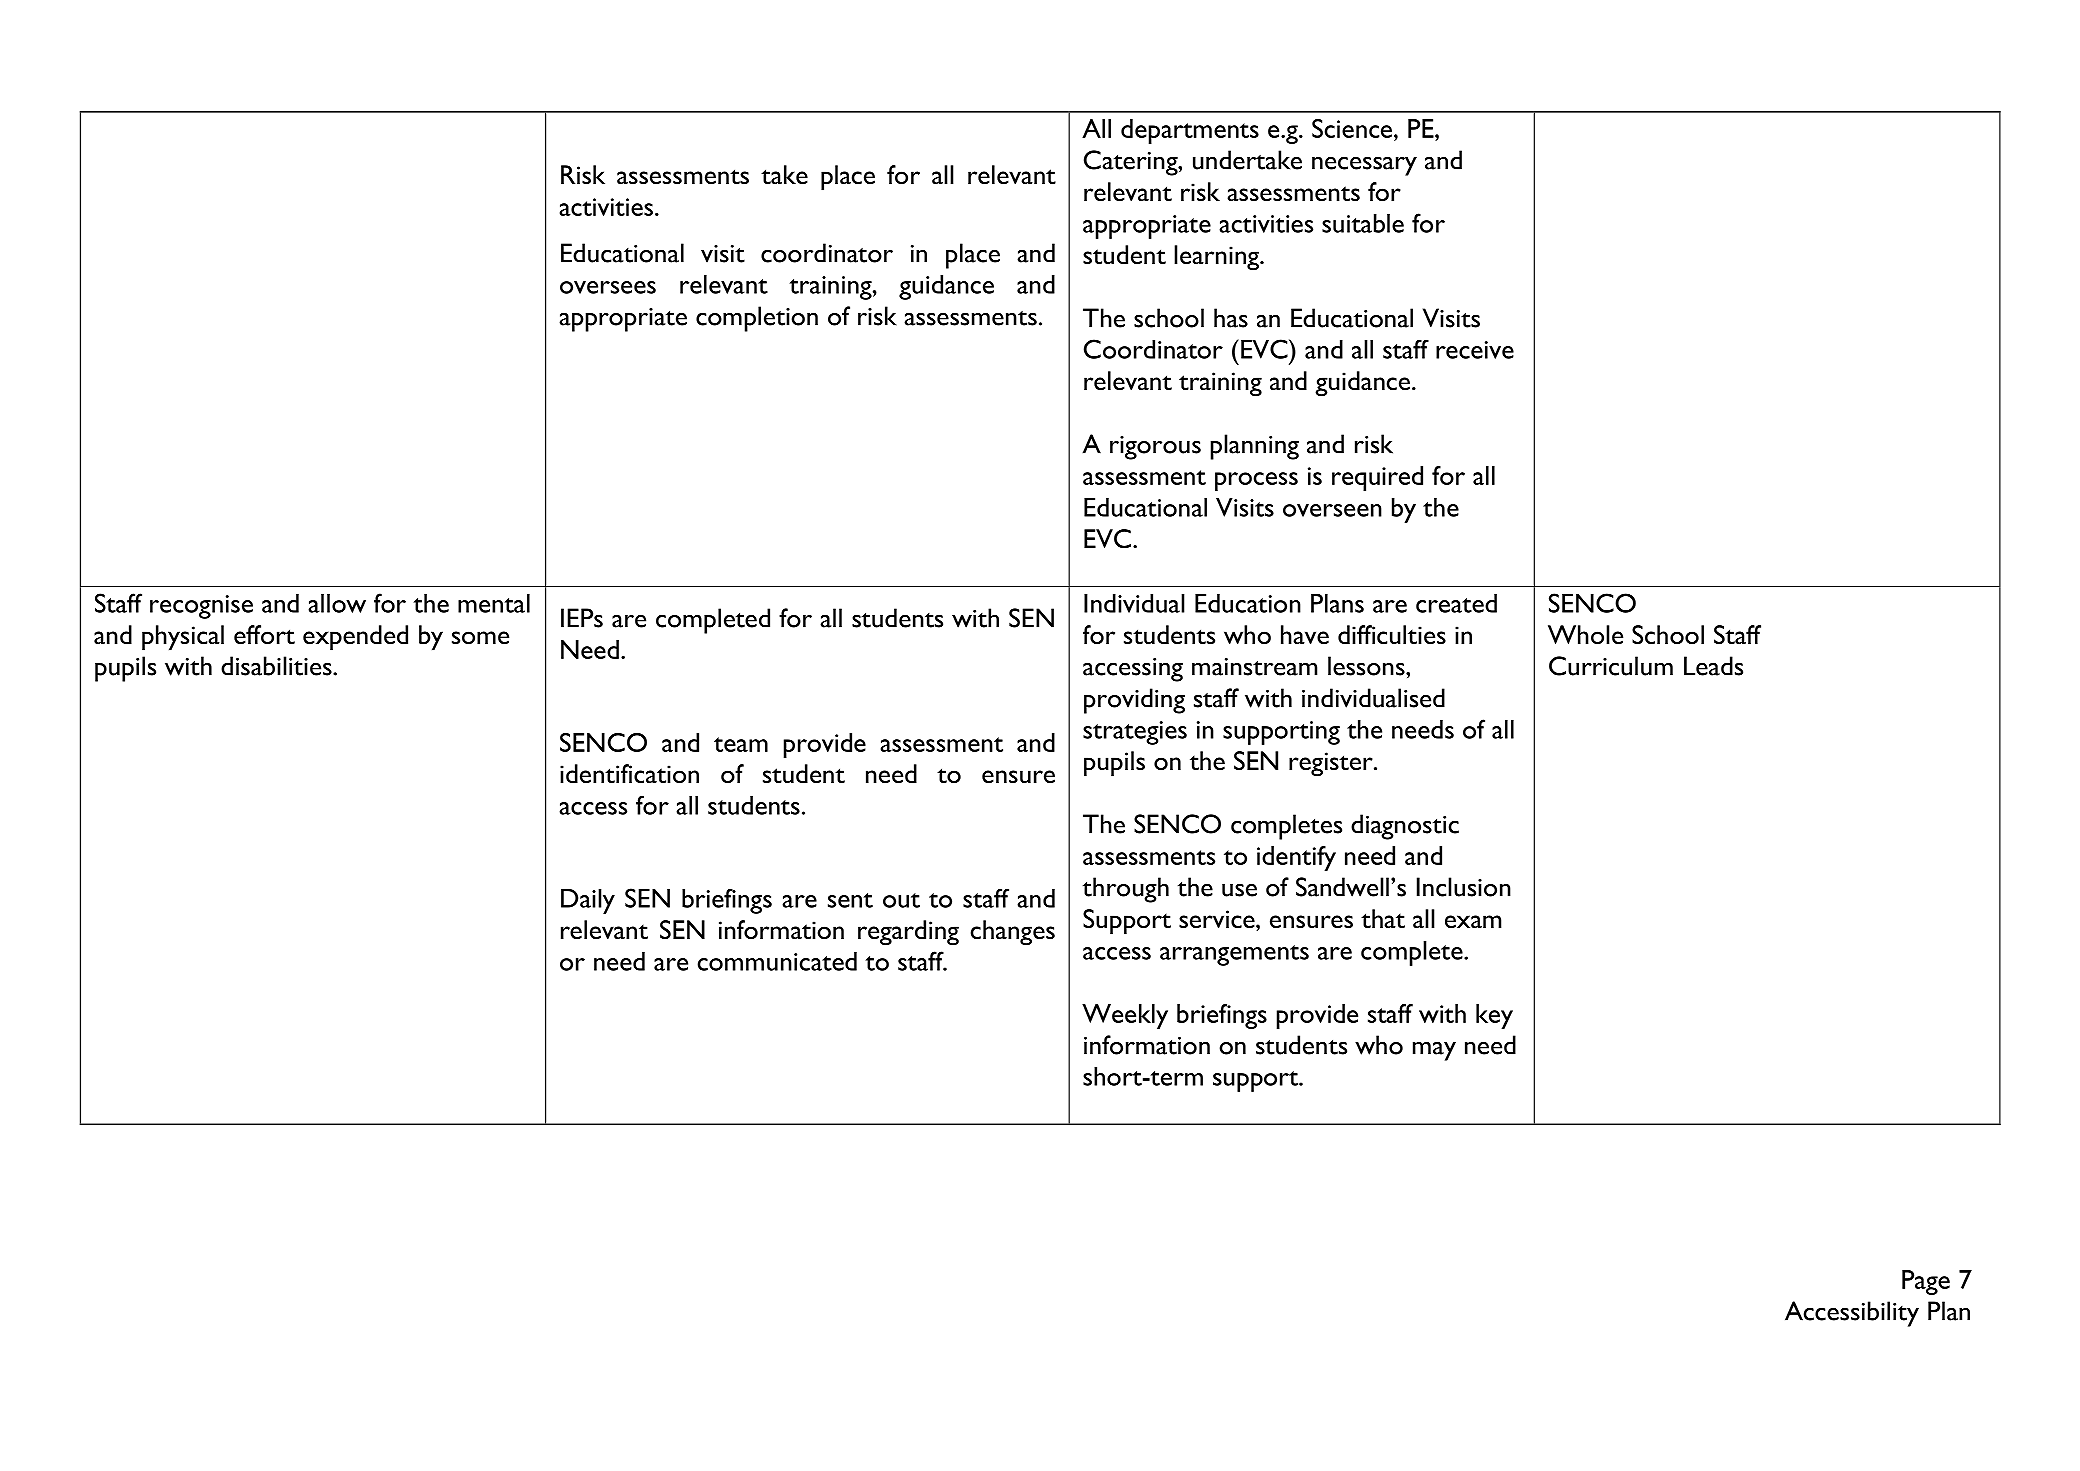 This document has width=2080, height=1471. I want to click on Leads, so click(1713, 666).
